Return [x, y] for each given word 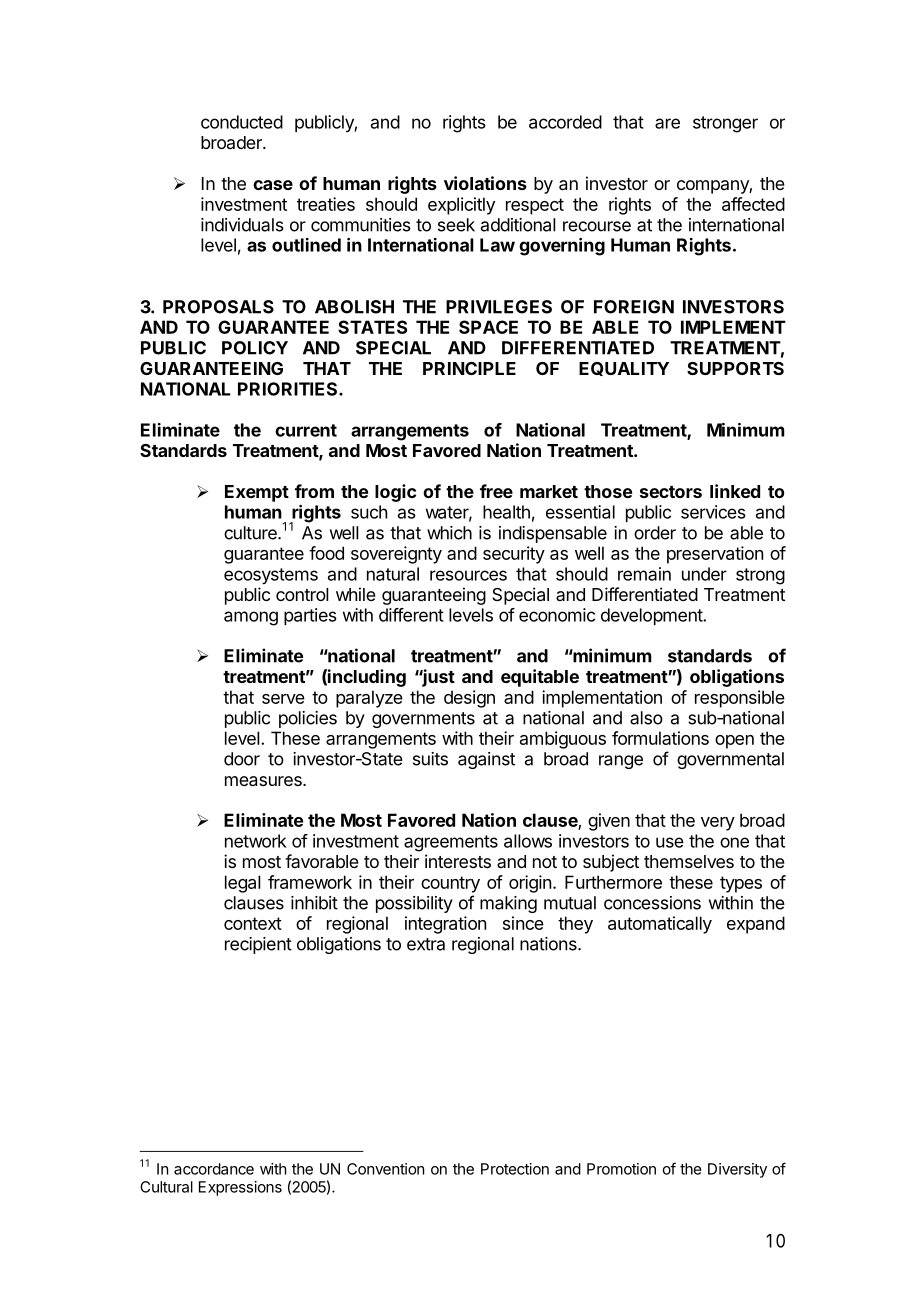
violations [485, 183]
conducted [242, 122]
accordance [214, 1169]
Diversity [737, 1170]
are [667, 123]
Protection [515, 1169]
